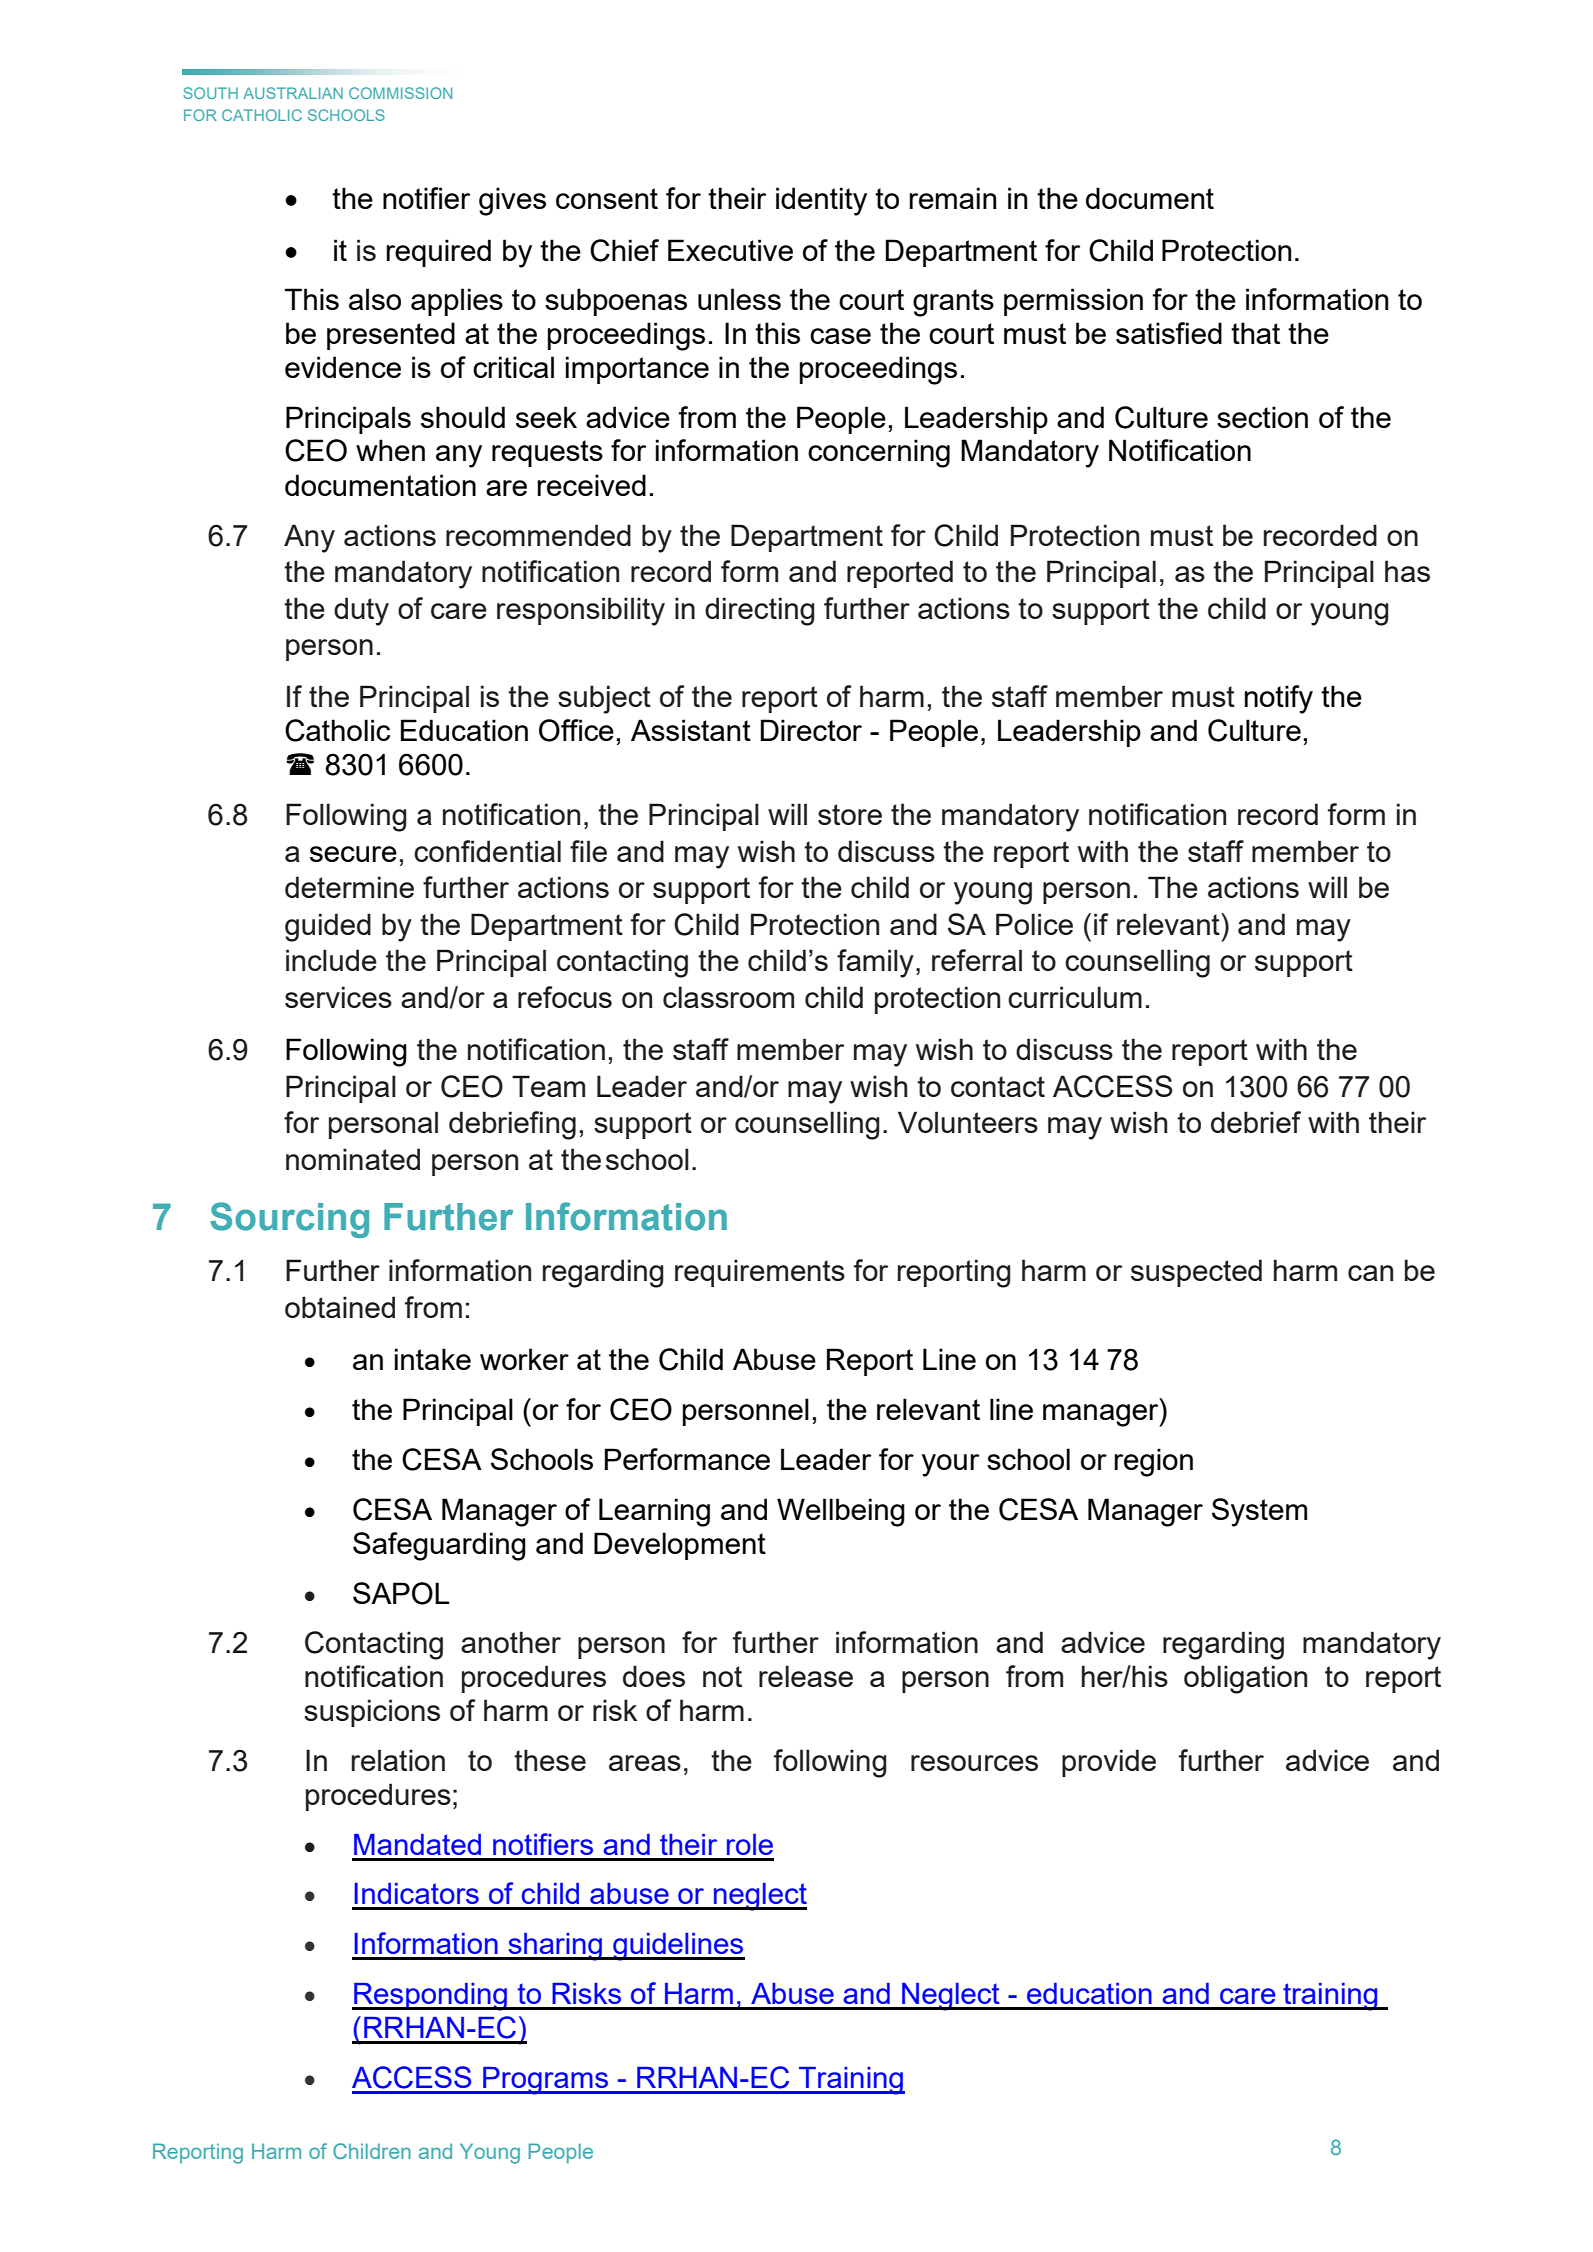 This screenshot has width=1593, height=2252. Describe the element at coordinates (361, 611) in the screenshot. I see `duty` at that location.
